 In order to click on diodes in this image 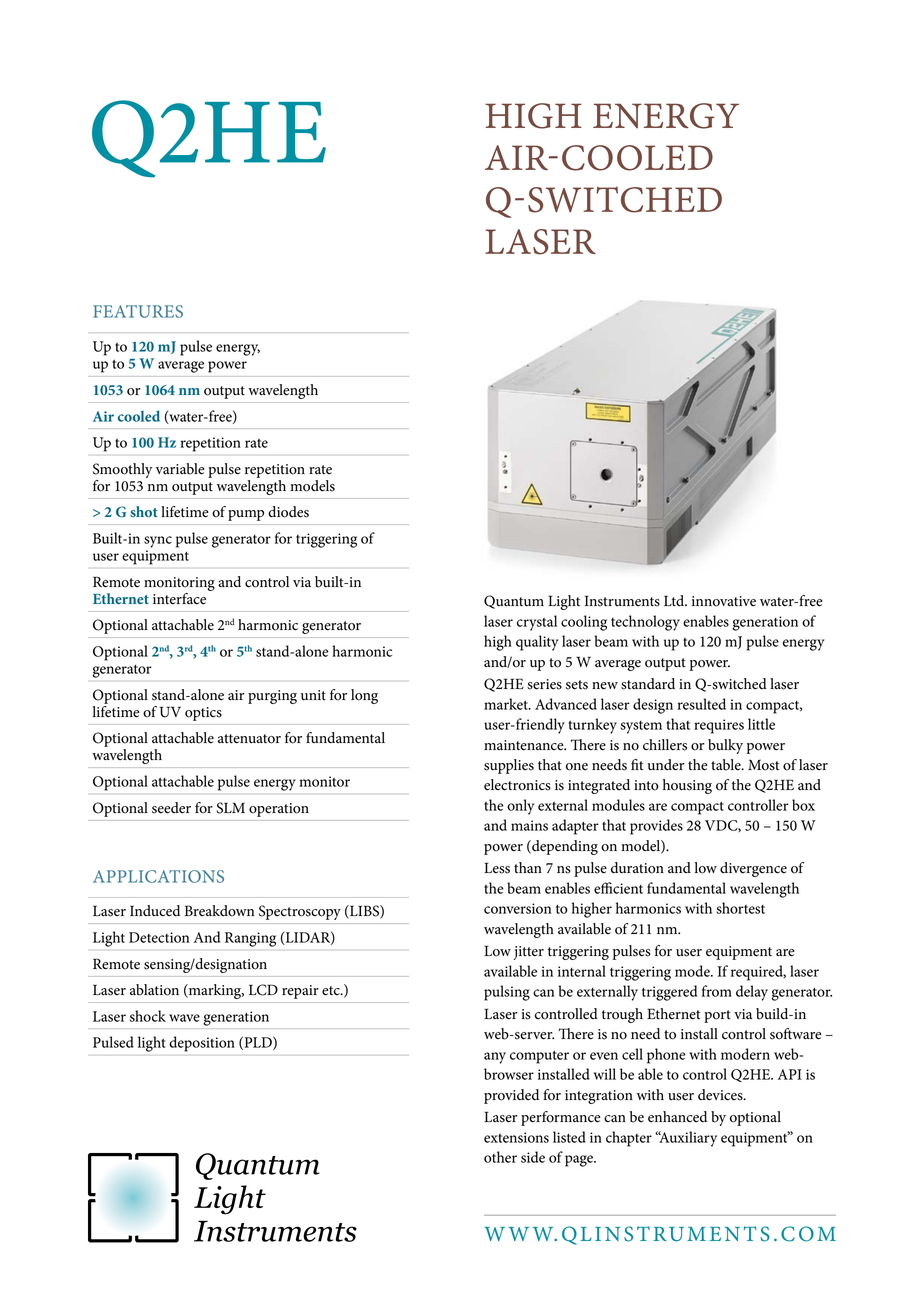, I will do `click(288, 512)`.
